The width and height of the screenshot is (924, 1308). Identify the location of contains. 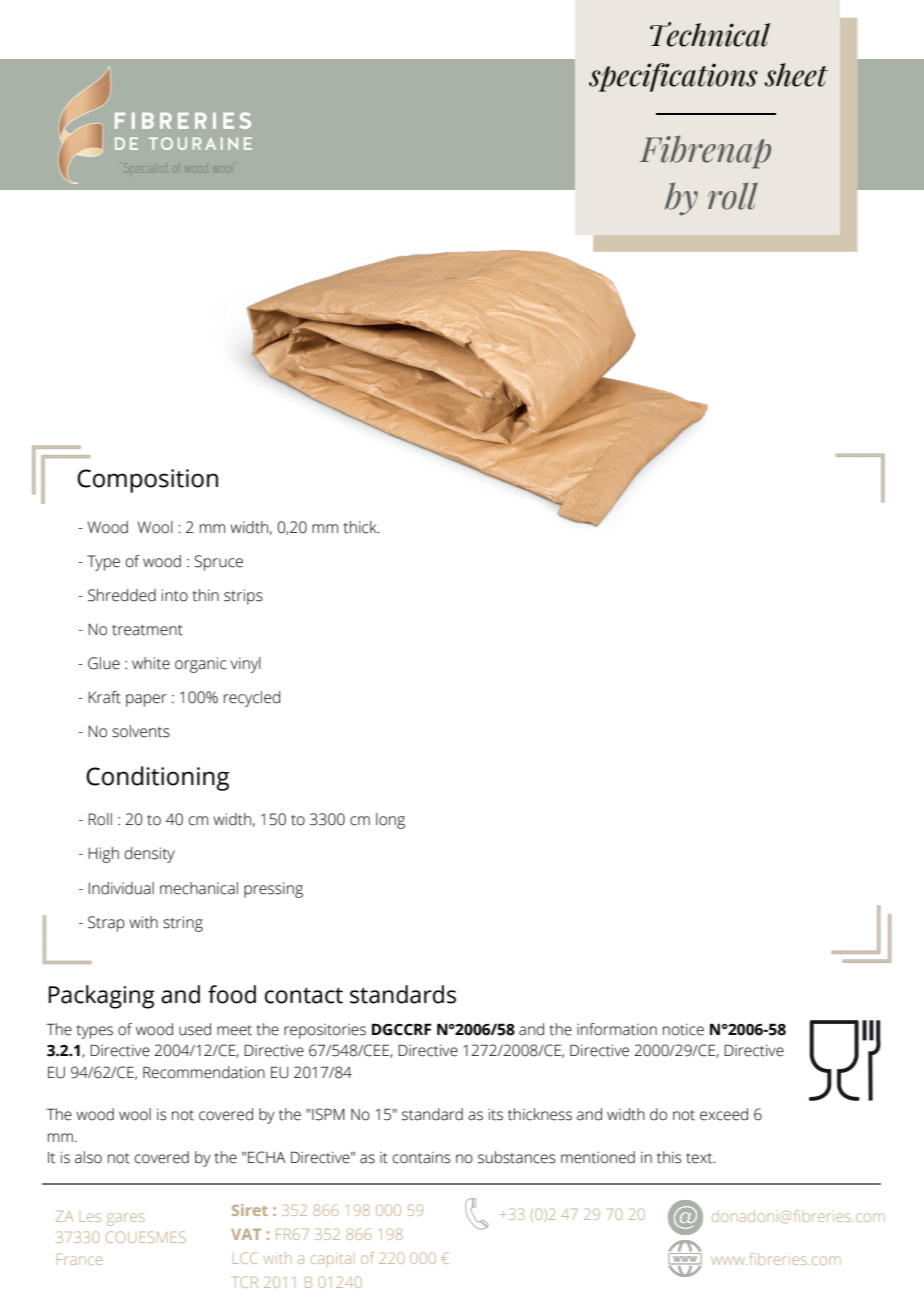
(422, 1157).
